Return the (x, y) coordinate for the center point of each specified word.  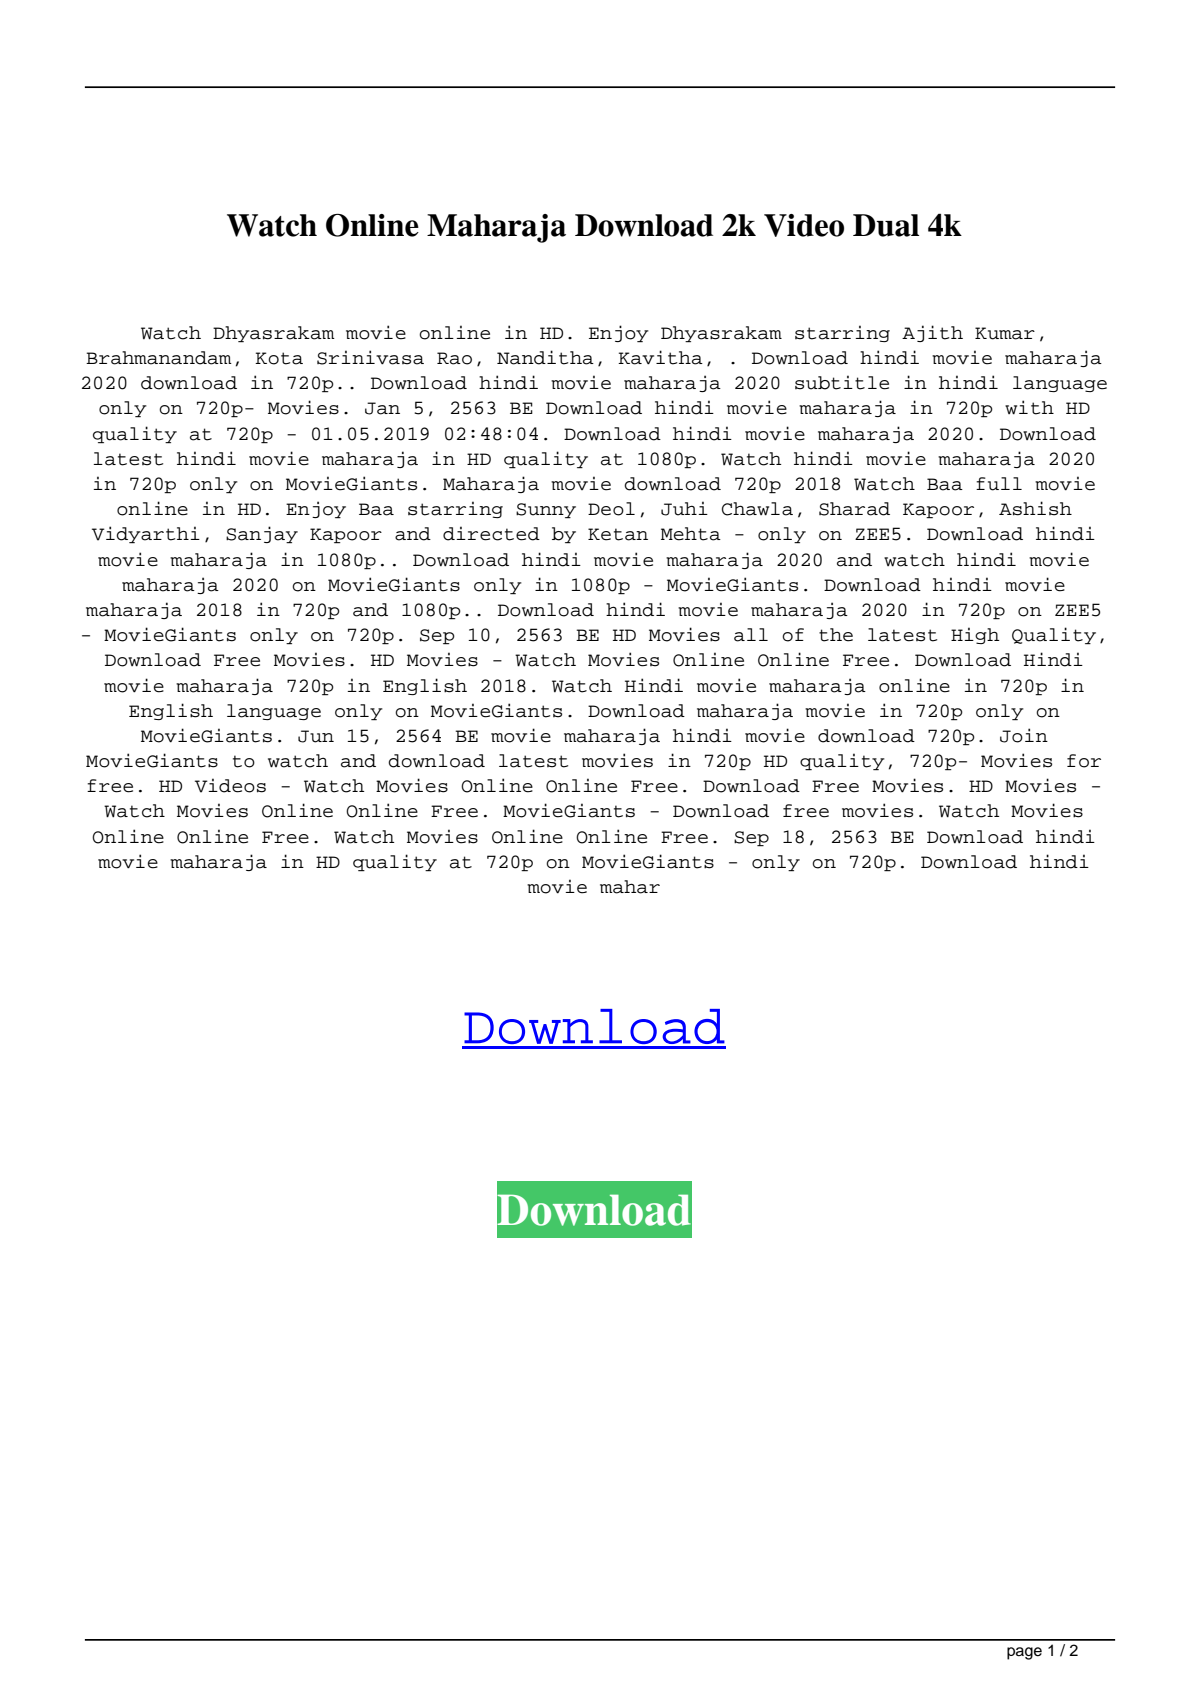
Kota (279, 358)
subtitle (842, 382)
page (1024, 1653)
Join (1024, 735)
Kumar (1005, 333)
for (1084, 761)
